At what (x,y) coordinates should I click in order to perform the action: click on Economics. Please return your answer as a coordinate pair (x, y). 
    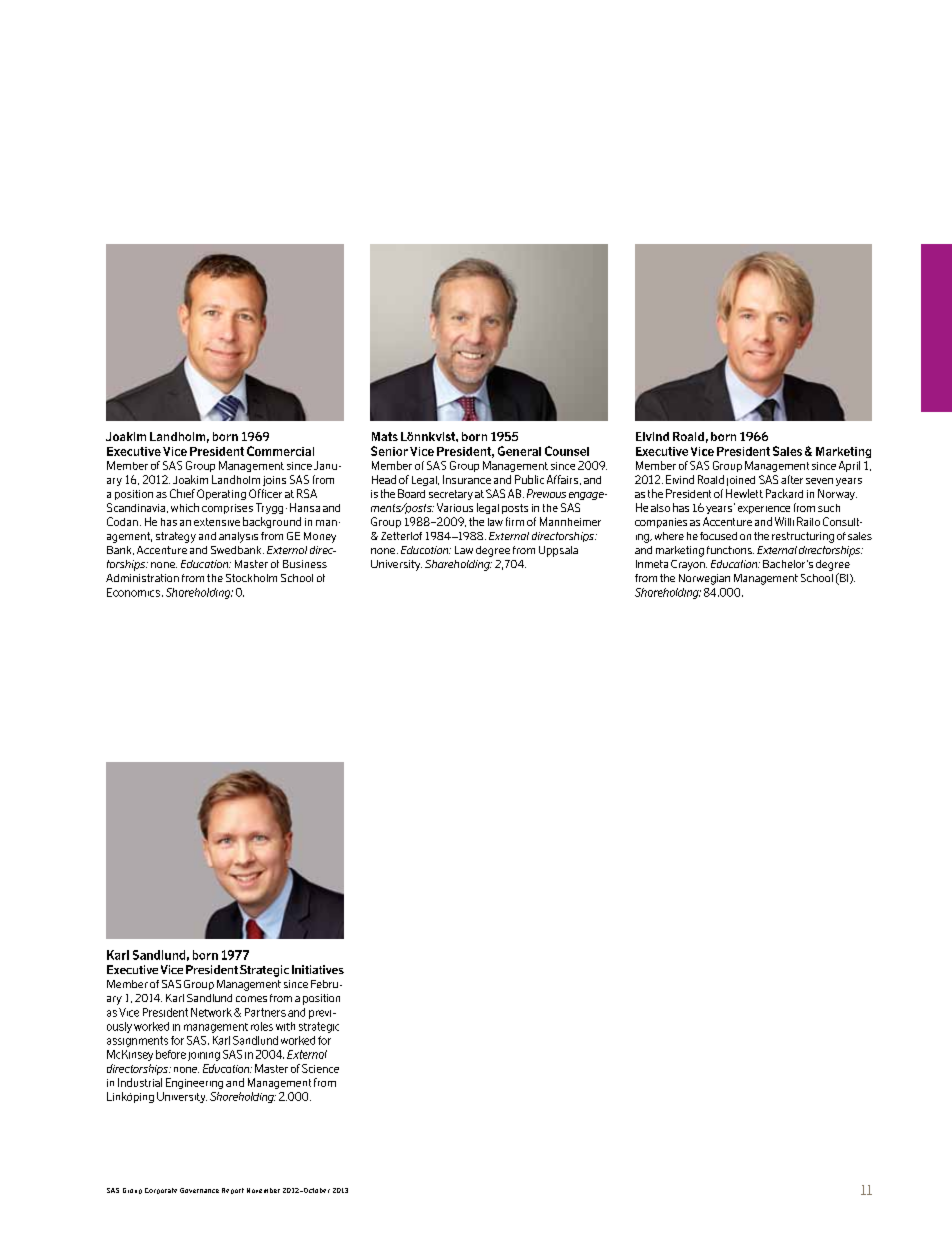
    Looking at the image, I should click on (133, 592).
